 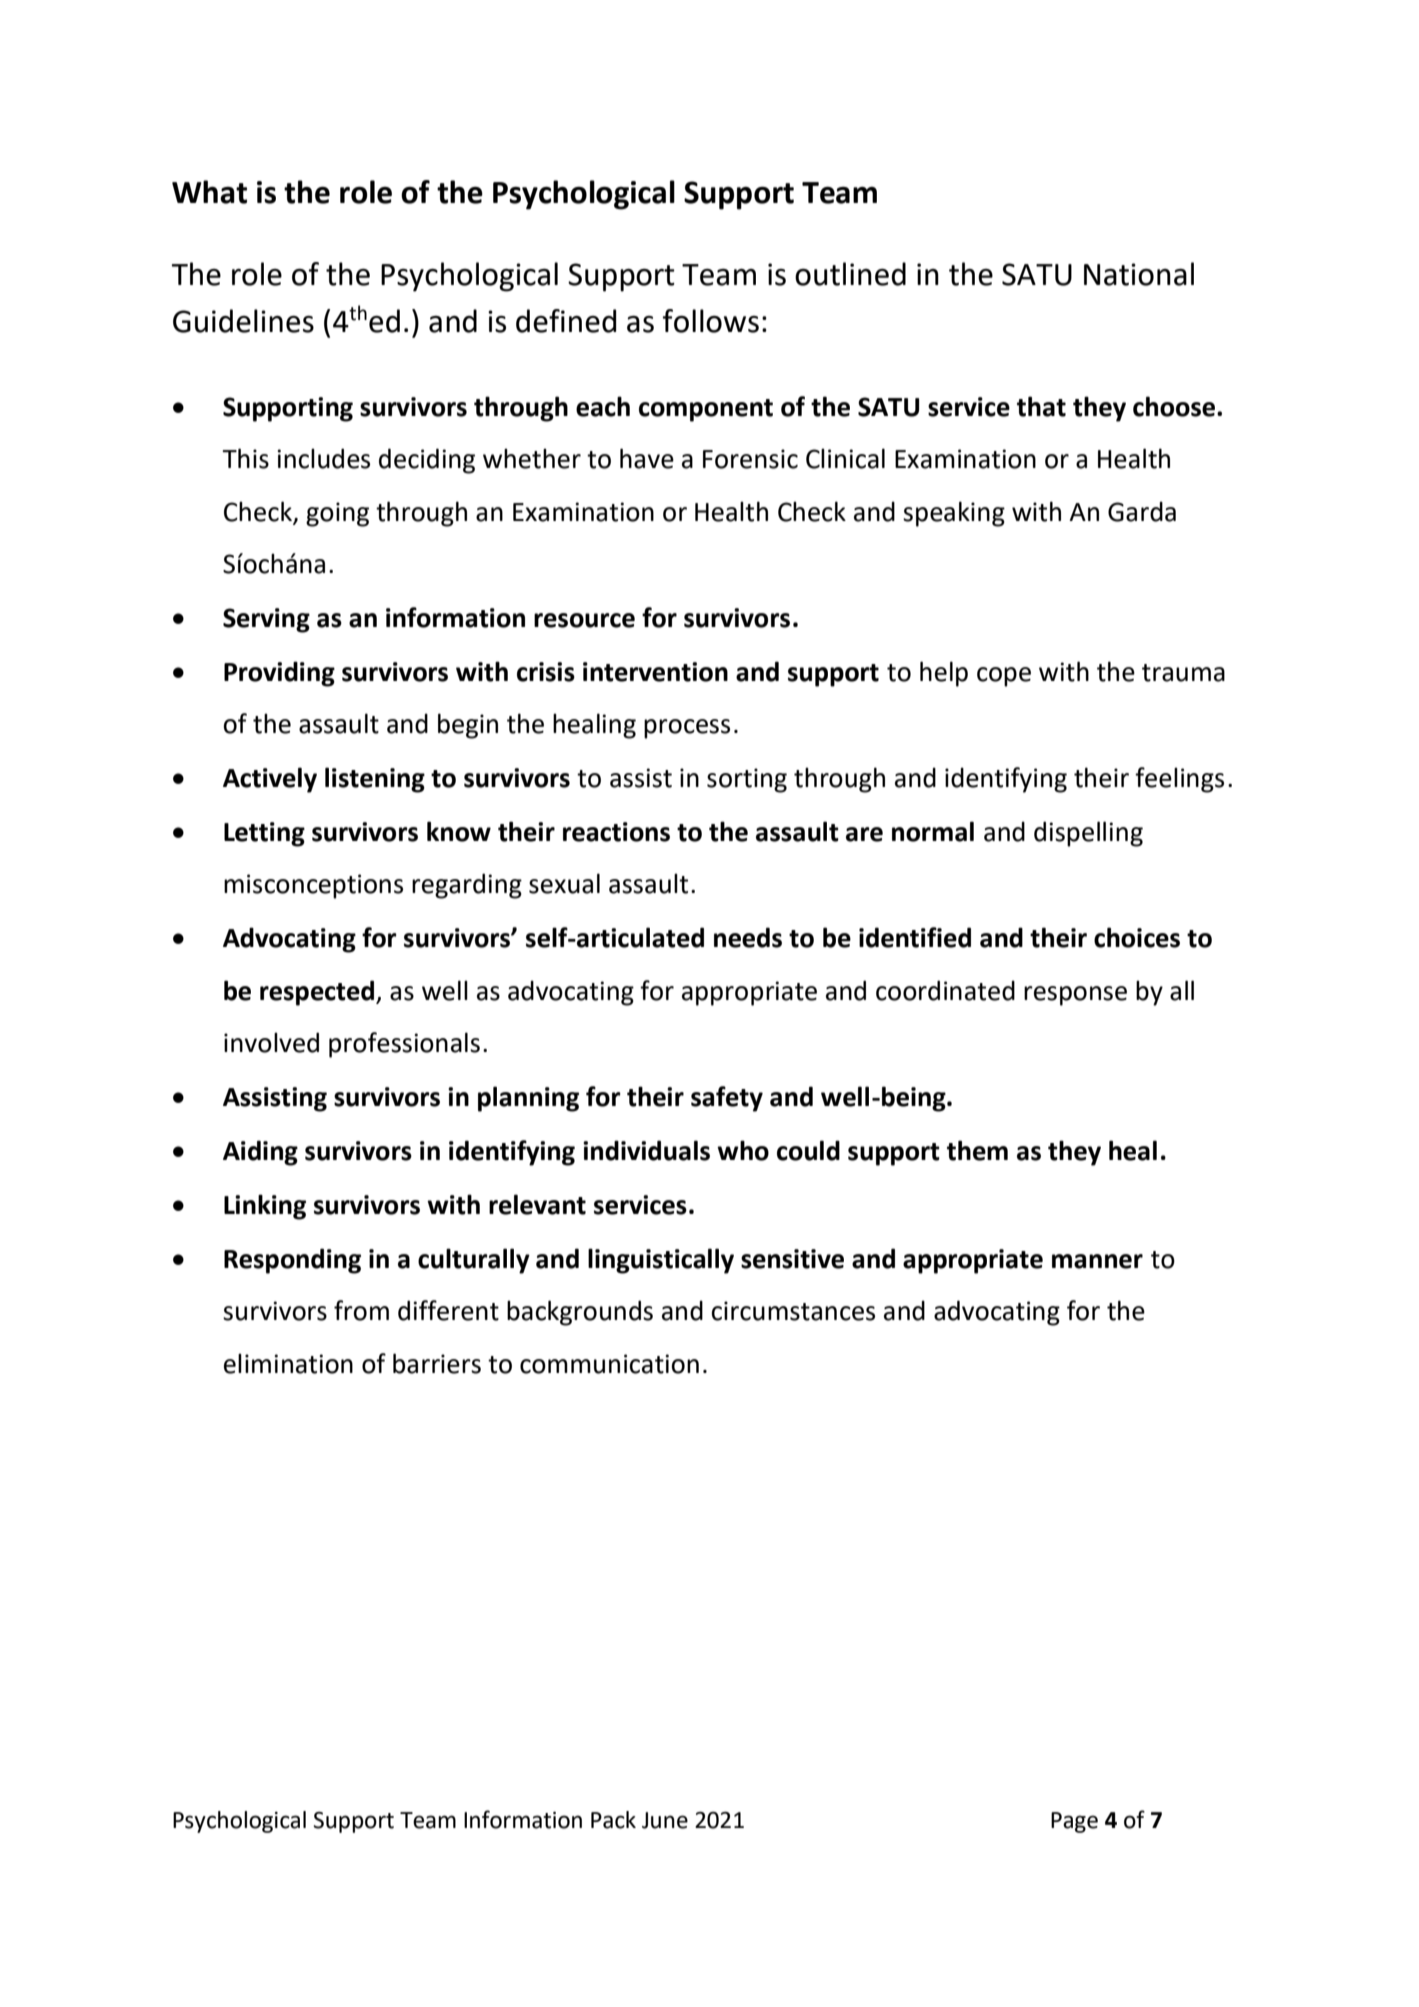 What do you see at coordinates (711, 321) in the image?
I see `follows` at bounding box center [711, 321].
